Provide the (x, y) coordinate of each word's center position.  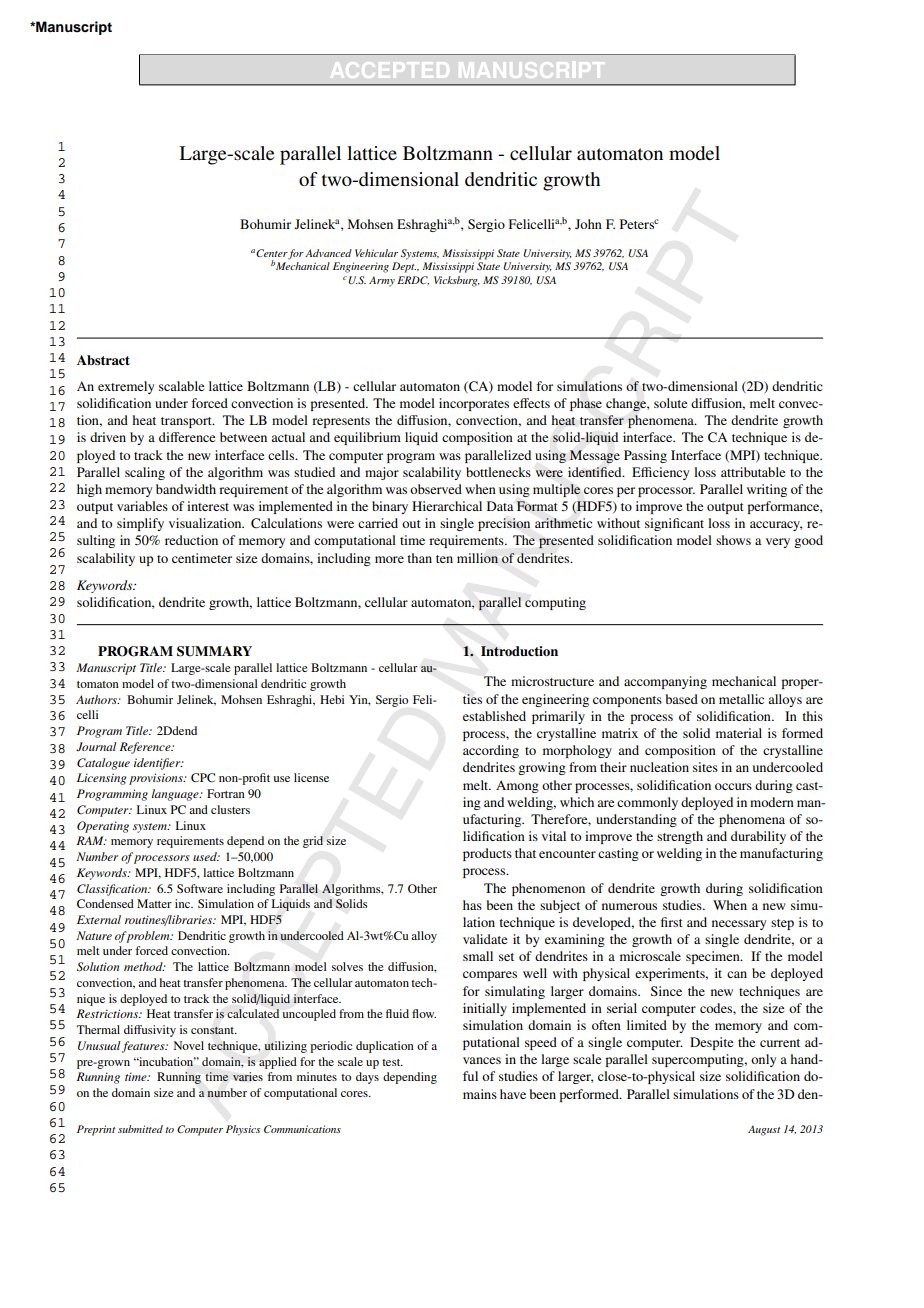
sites (705, 767)
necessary (739, 925)
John (588, 224)
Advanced (328, 253)
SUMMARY (214, 651)
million (477, 558)
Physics (243, 1130)
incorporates (474, 404)
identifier (158, 764)
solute (670, 403)
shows (733, 540)
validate (485, 939)
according (491, 751)
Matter (154, 903)
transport (187, 422)
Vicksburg (457, 281)
